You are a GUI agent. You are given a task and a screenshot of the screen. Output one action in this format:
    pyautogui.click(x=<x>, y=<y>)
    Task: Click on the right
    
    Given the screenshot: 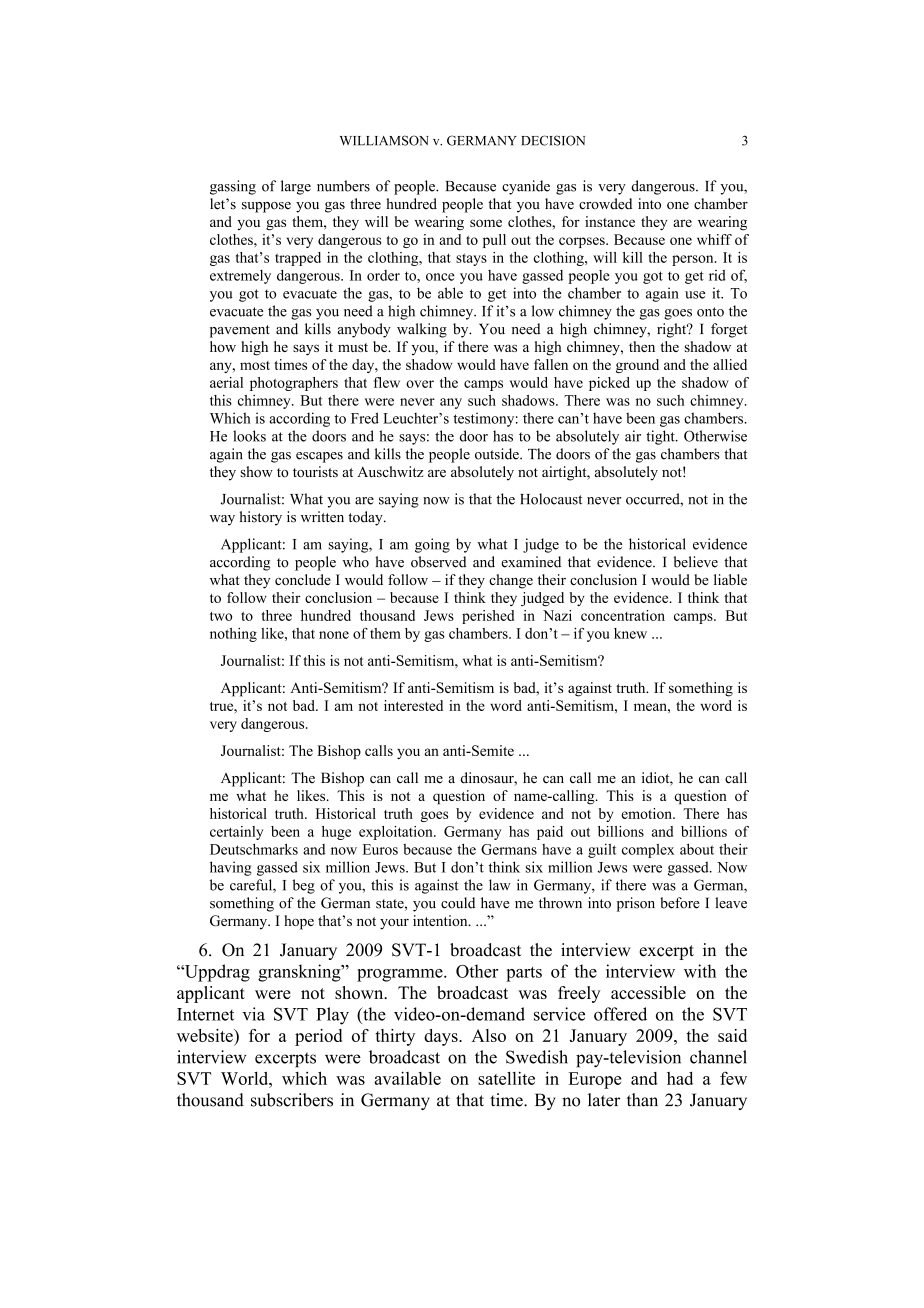 What is the action you would take?
    pyautogui.click(x=673, y=330)
